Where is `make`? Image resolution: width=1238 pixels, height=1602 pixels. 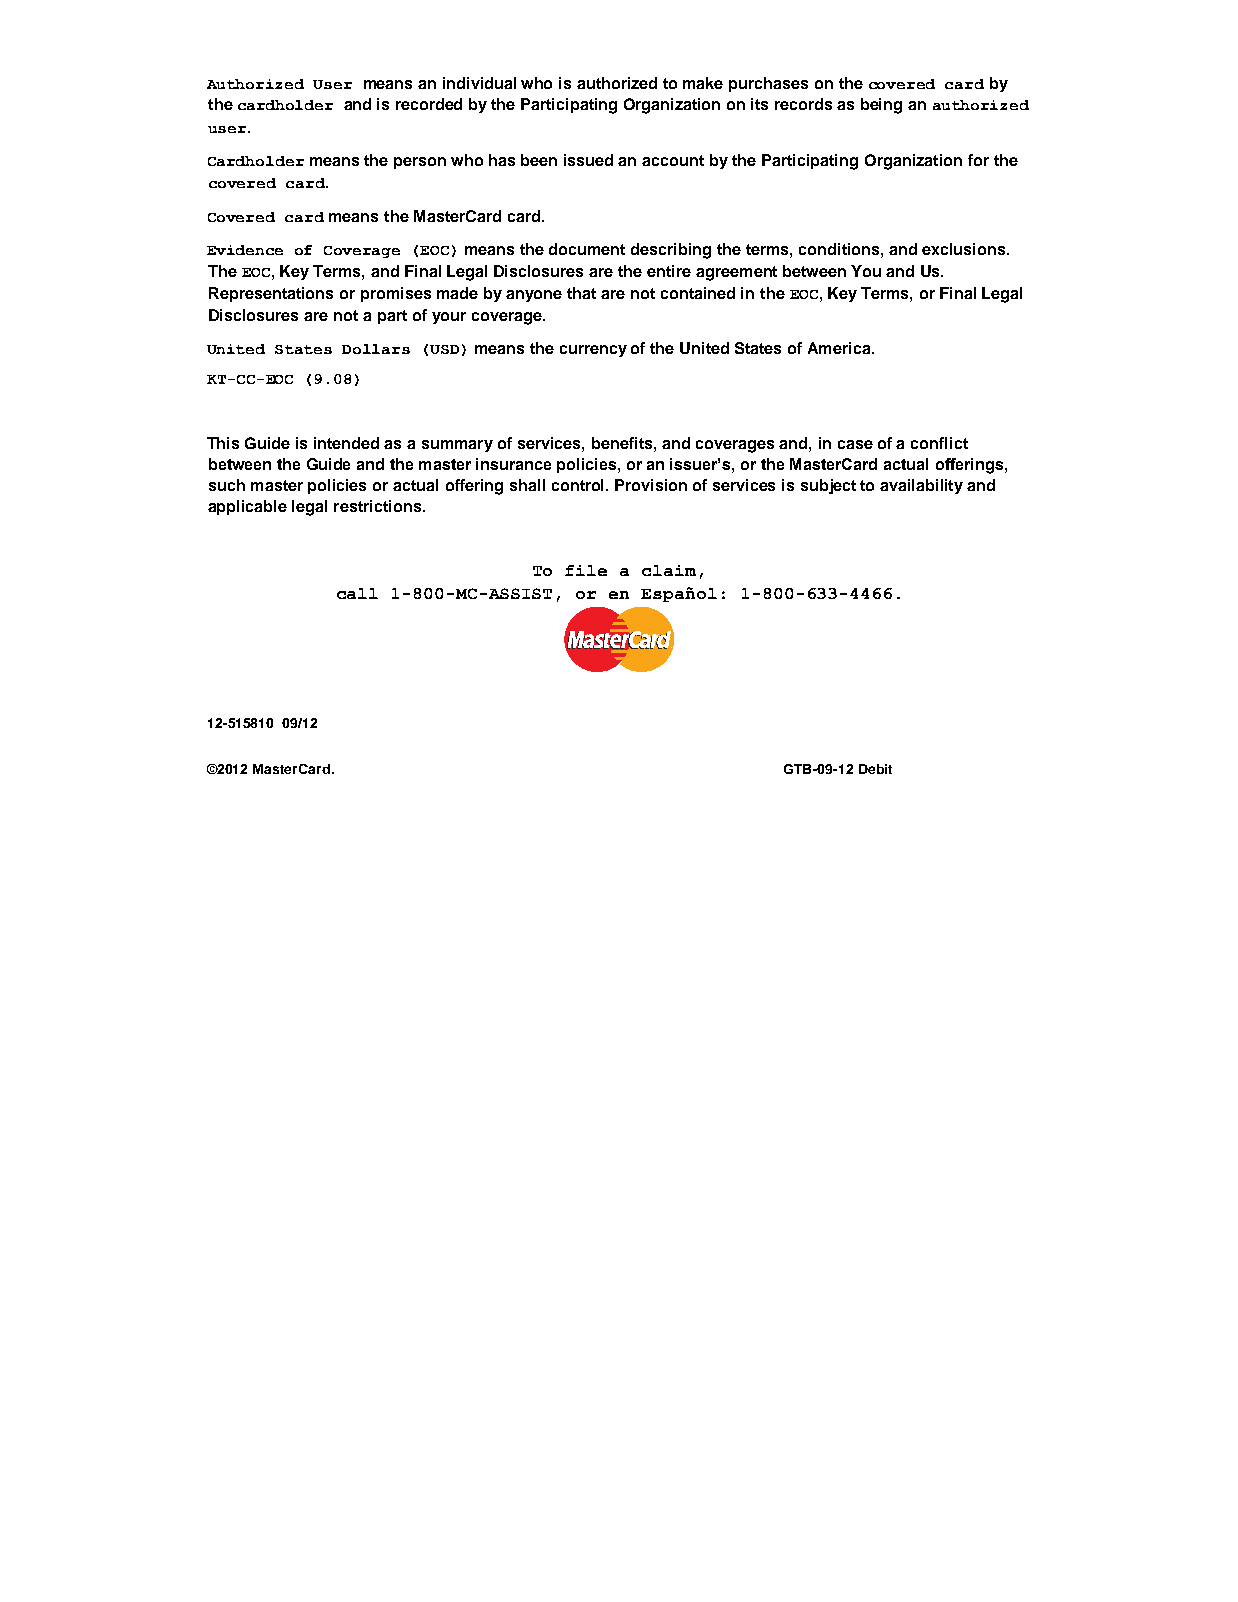
make is located at coordinates (703, 83).
